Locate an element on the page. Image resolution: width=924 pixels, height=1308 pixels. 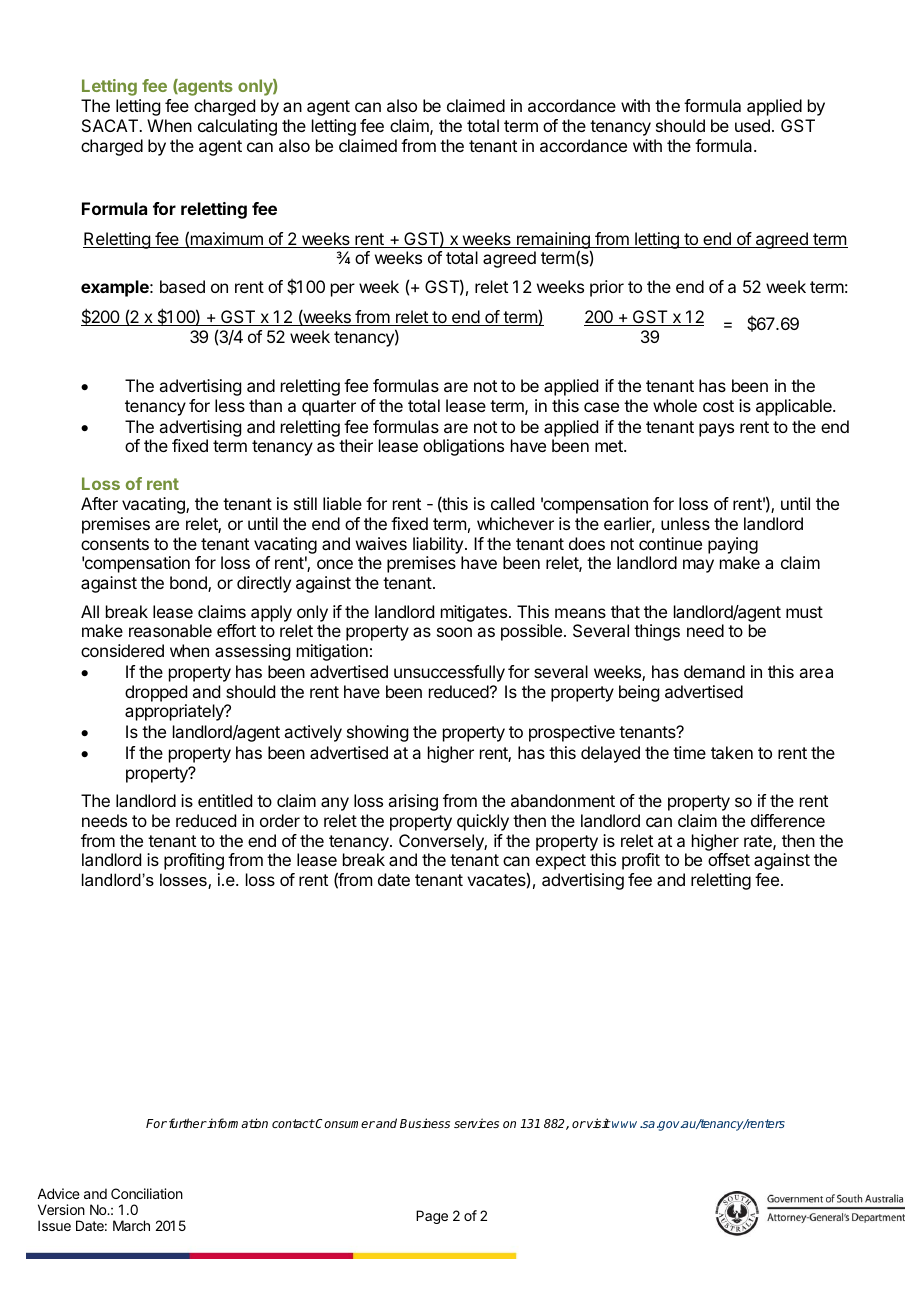
quickly is located at coordinates (483, 822).
